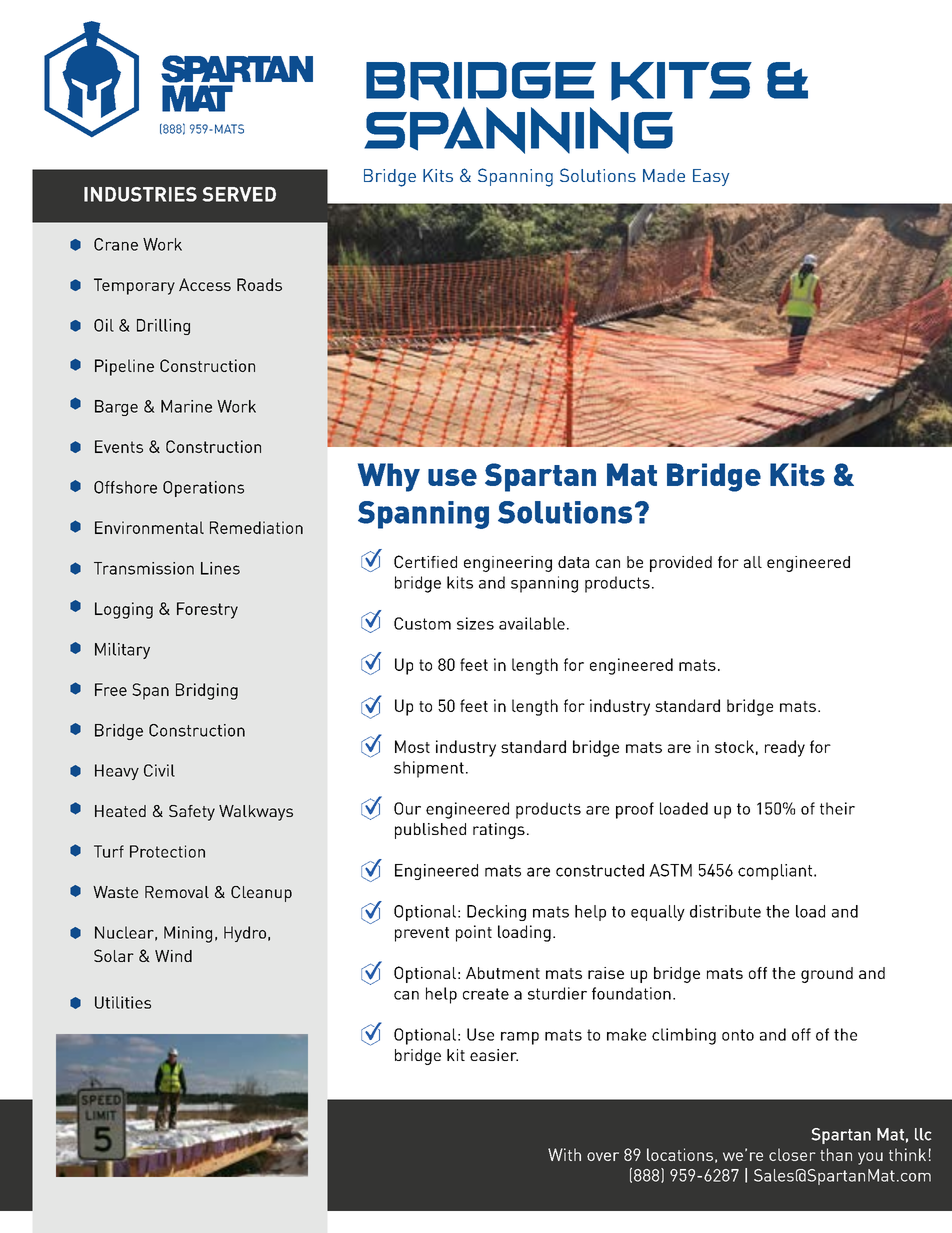 Image resolution: width=952 pixels, height=1233 pixels. What do you see at coordinates (837, 808) in the image?
I see `their` at bounding box center [837, 808].
